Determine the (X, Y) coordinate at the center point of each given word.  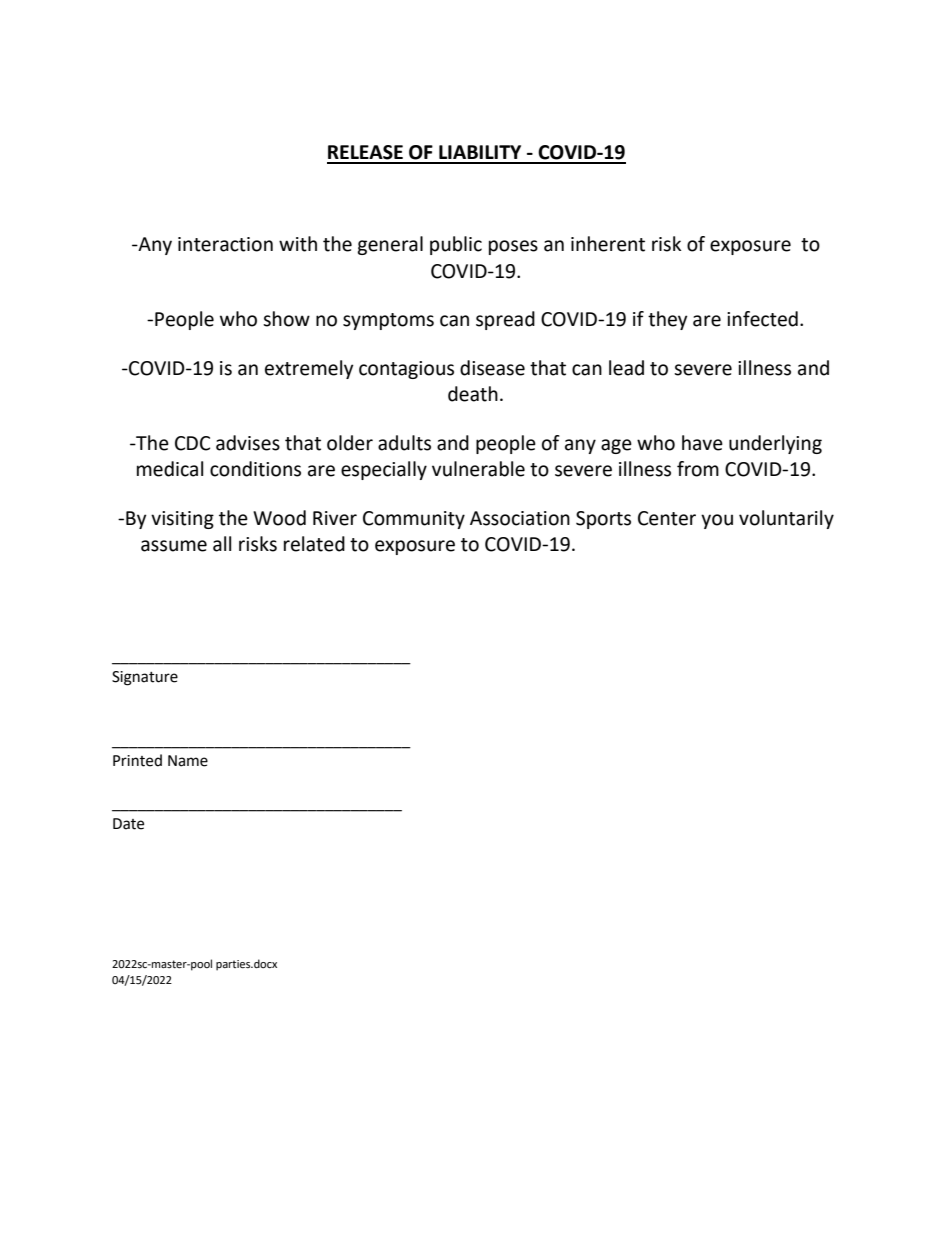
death (473, 394)
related (314, 544)
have (702, 443)
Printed (137, 760)
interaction (225, 244)
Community (414, 520)
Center (667, 518)
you (717, 521)
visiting (182, 520)
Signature (145, 678)
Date (128, 824)
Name (188, 761)
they (668, 320)
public (456, 245)
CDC (192, 443)
